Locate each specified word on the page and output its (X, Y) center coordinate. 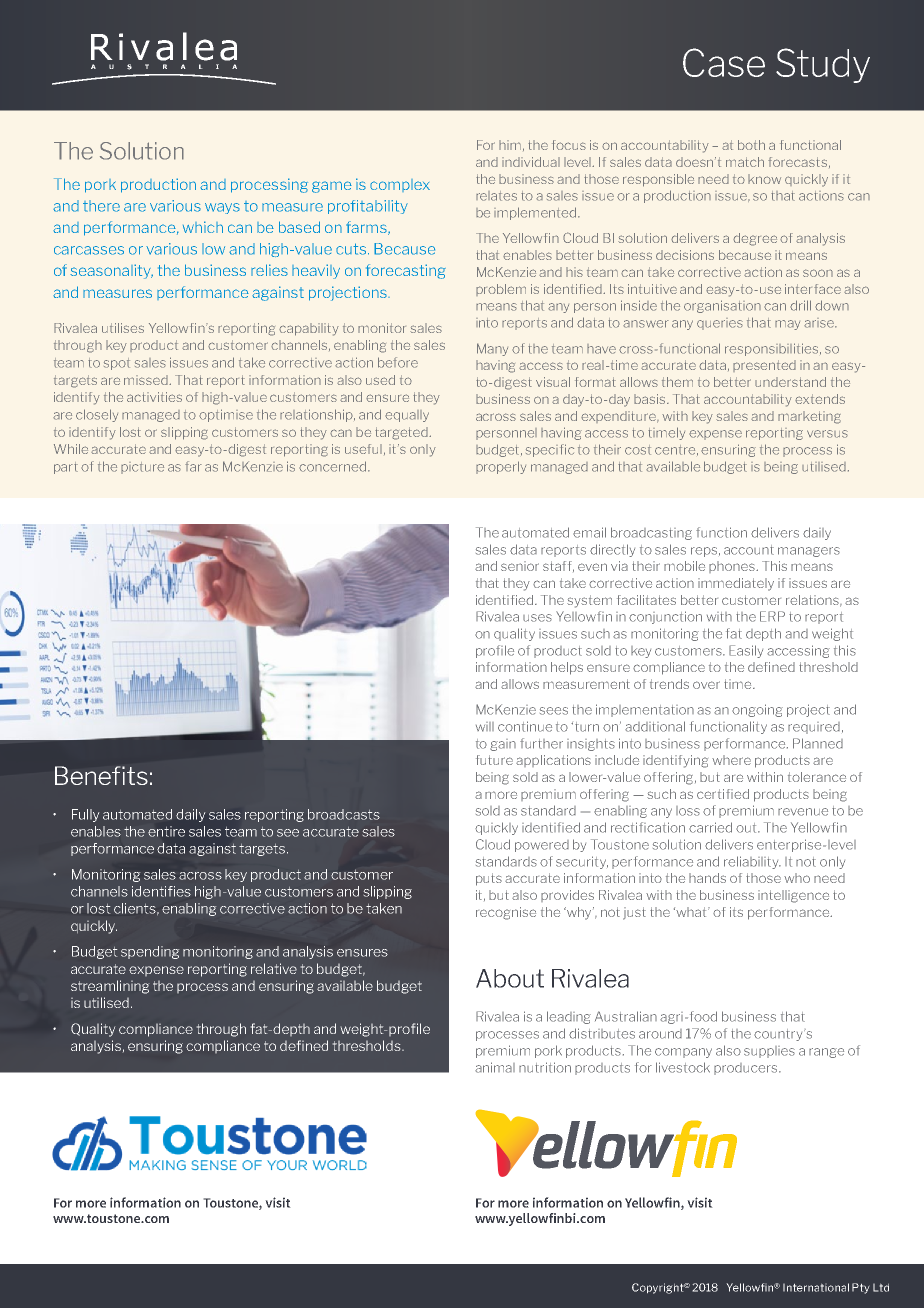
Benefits (101, 775)
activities (154, 397)
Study (823, 65)
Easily (746, 651)
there (101, 206)
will (485, 727)
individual (531, 162)
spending (150, 952)
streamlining (110, 987)
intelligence (793, 896)
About (510, 978)
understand (790, 382)
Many (492, 349)
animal (495, 1067)
